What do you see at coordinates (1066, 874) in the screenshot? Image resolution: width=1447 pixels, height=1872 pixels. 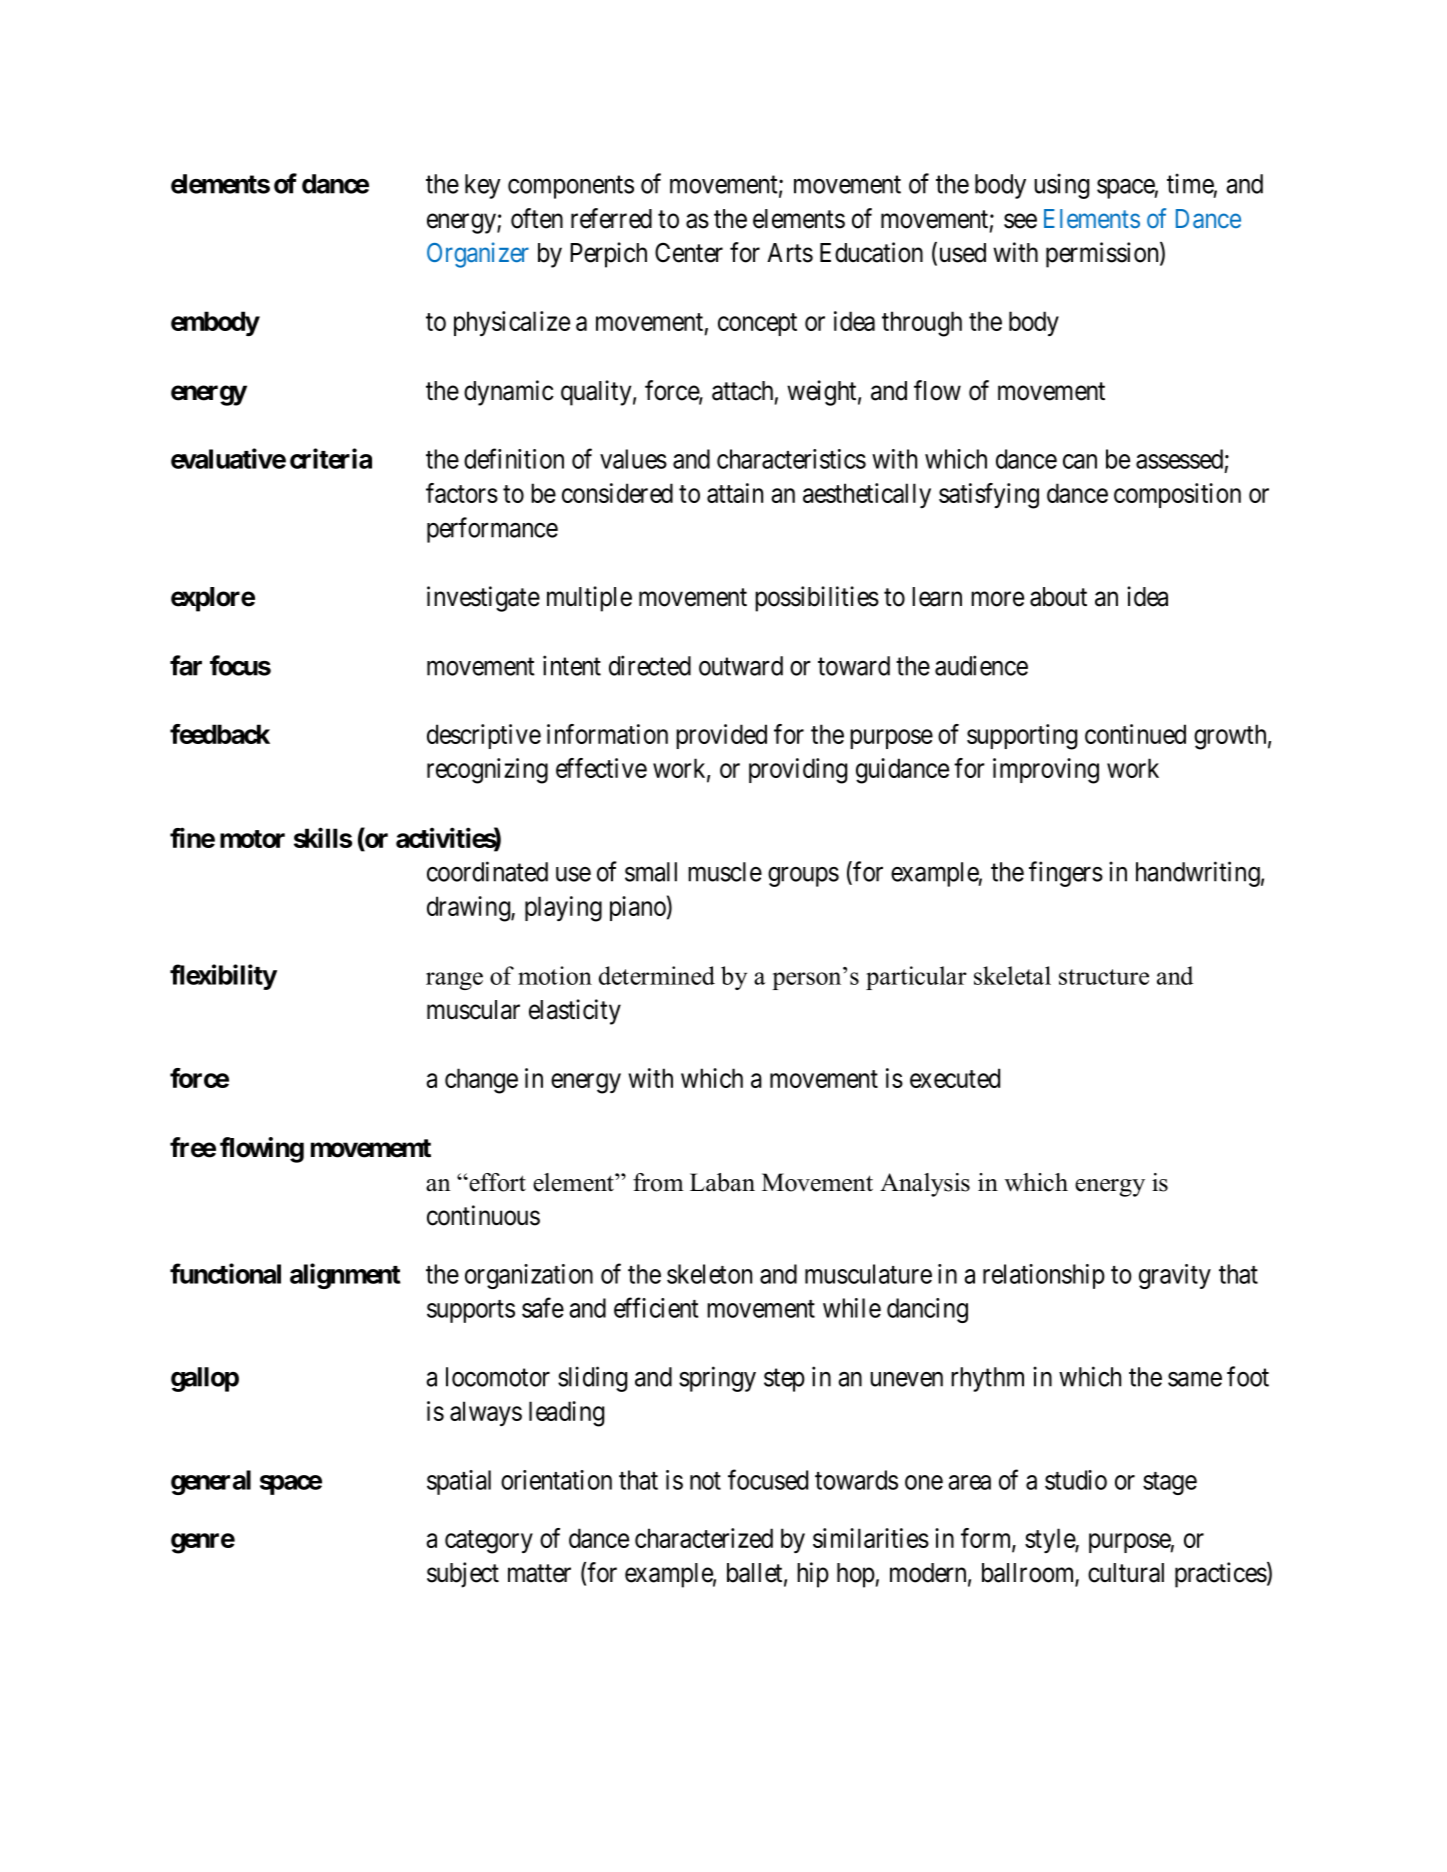 I see `fingers` at bounding box center [1066, 874].
